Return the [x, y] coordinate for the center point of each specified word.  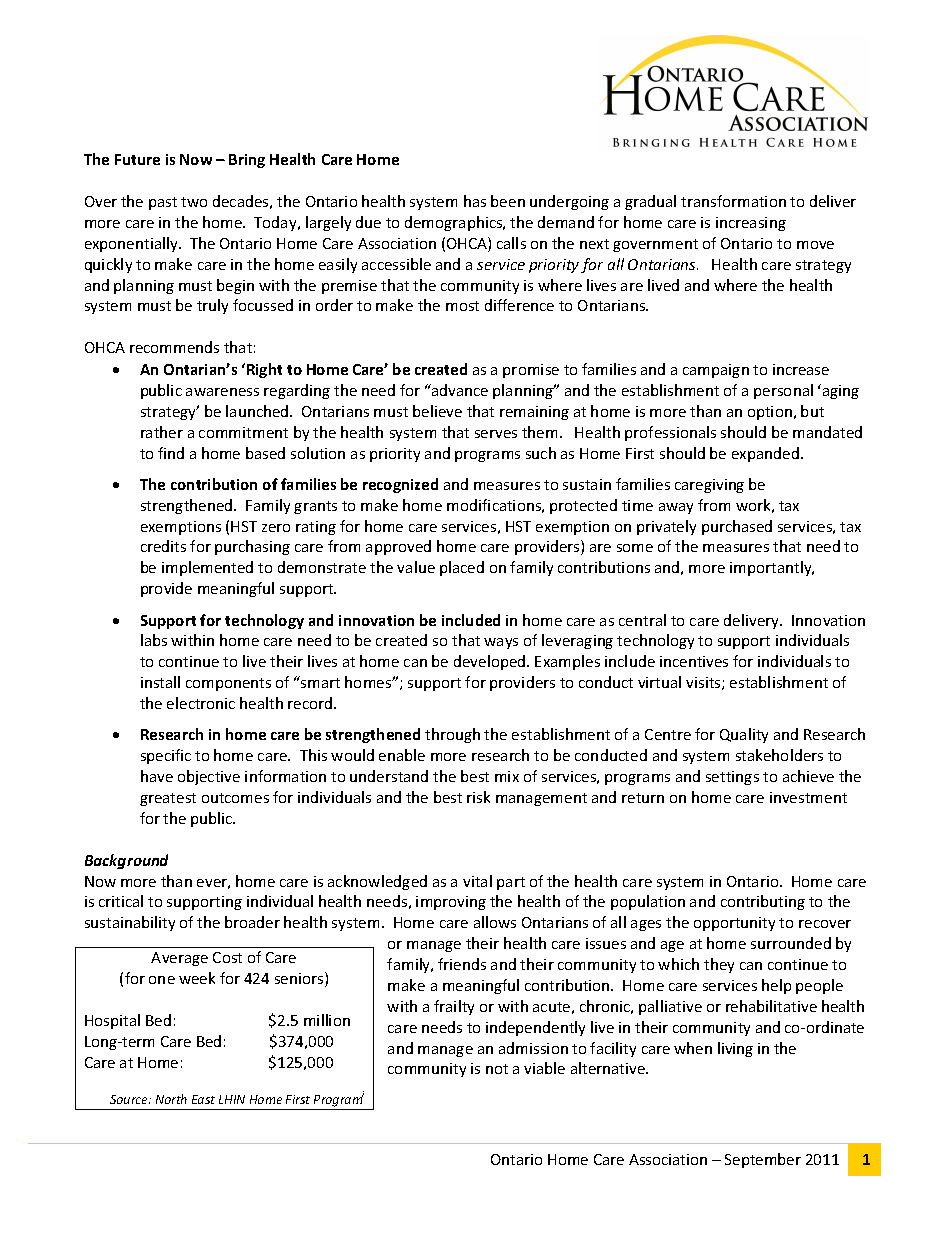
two [194, 202]
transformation [733, 201]
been [508, 201]
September [763, 1160]
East [203, 1099]
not [497, 1069]
